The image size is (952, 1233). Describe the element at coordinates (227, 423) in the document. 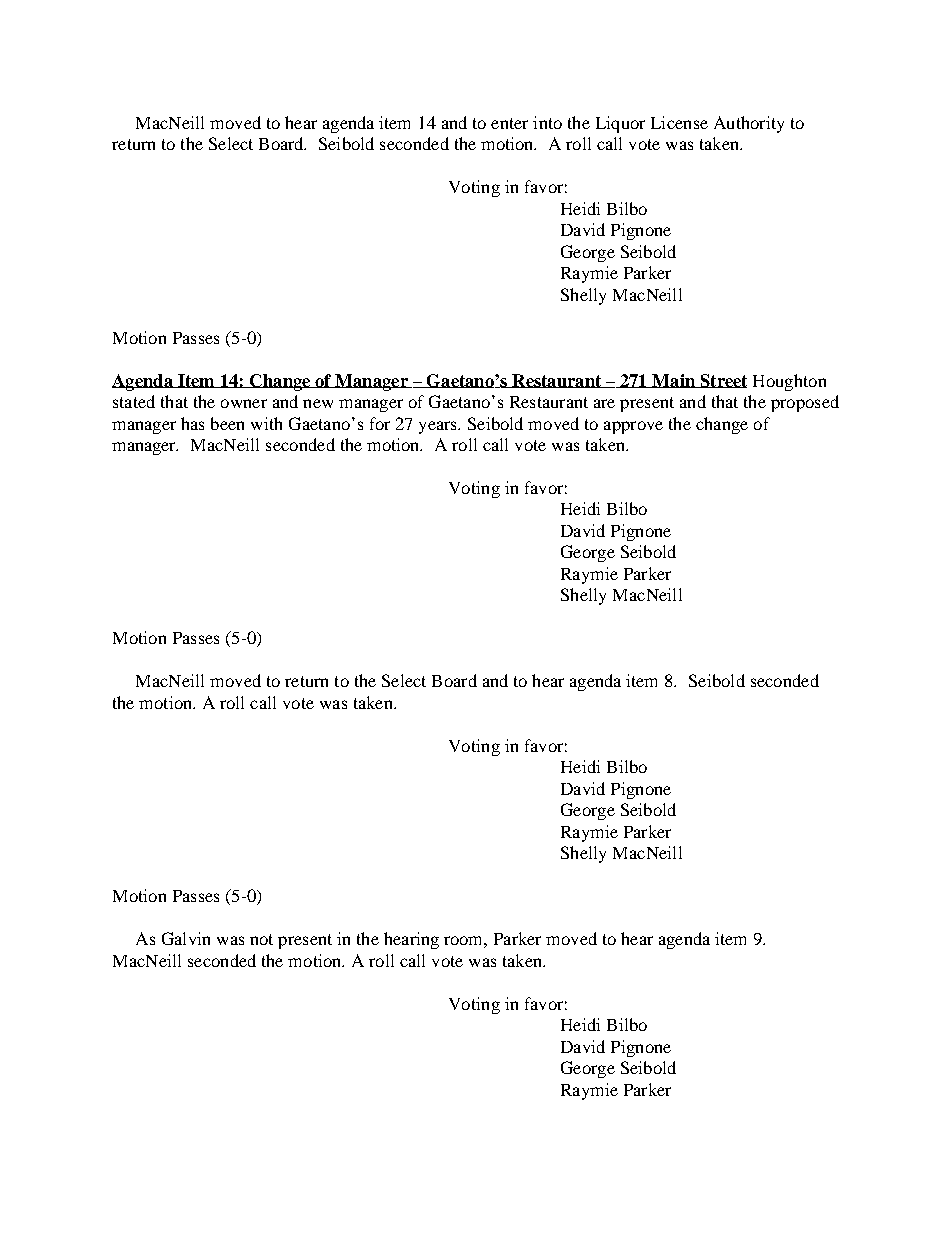

I see `been` at that location.
